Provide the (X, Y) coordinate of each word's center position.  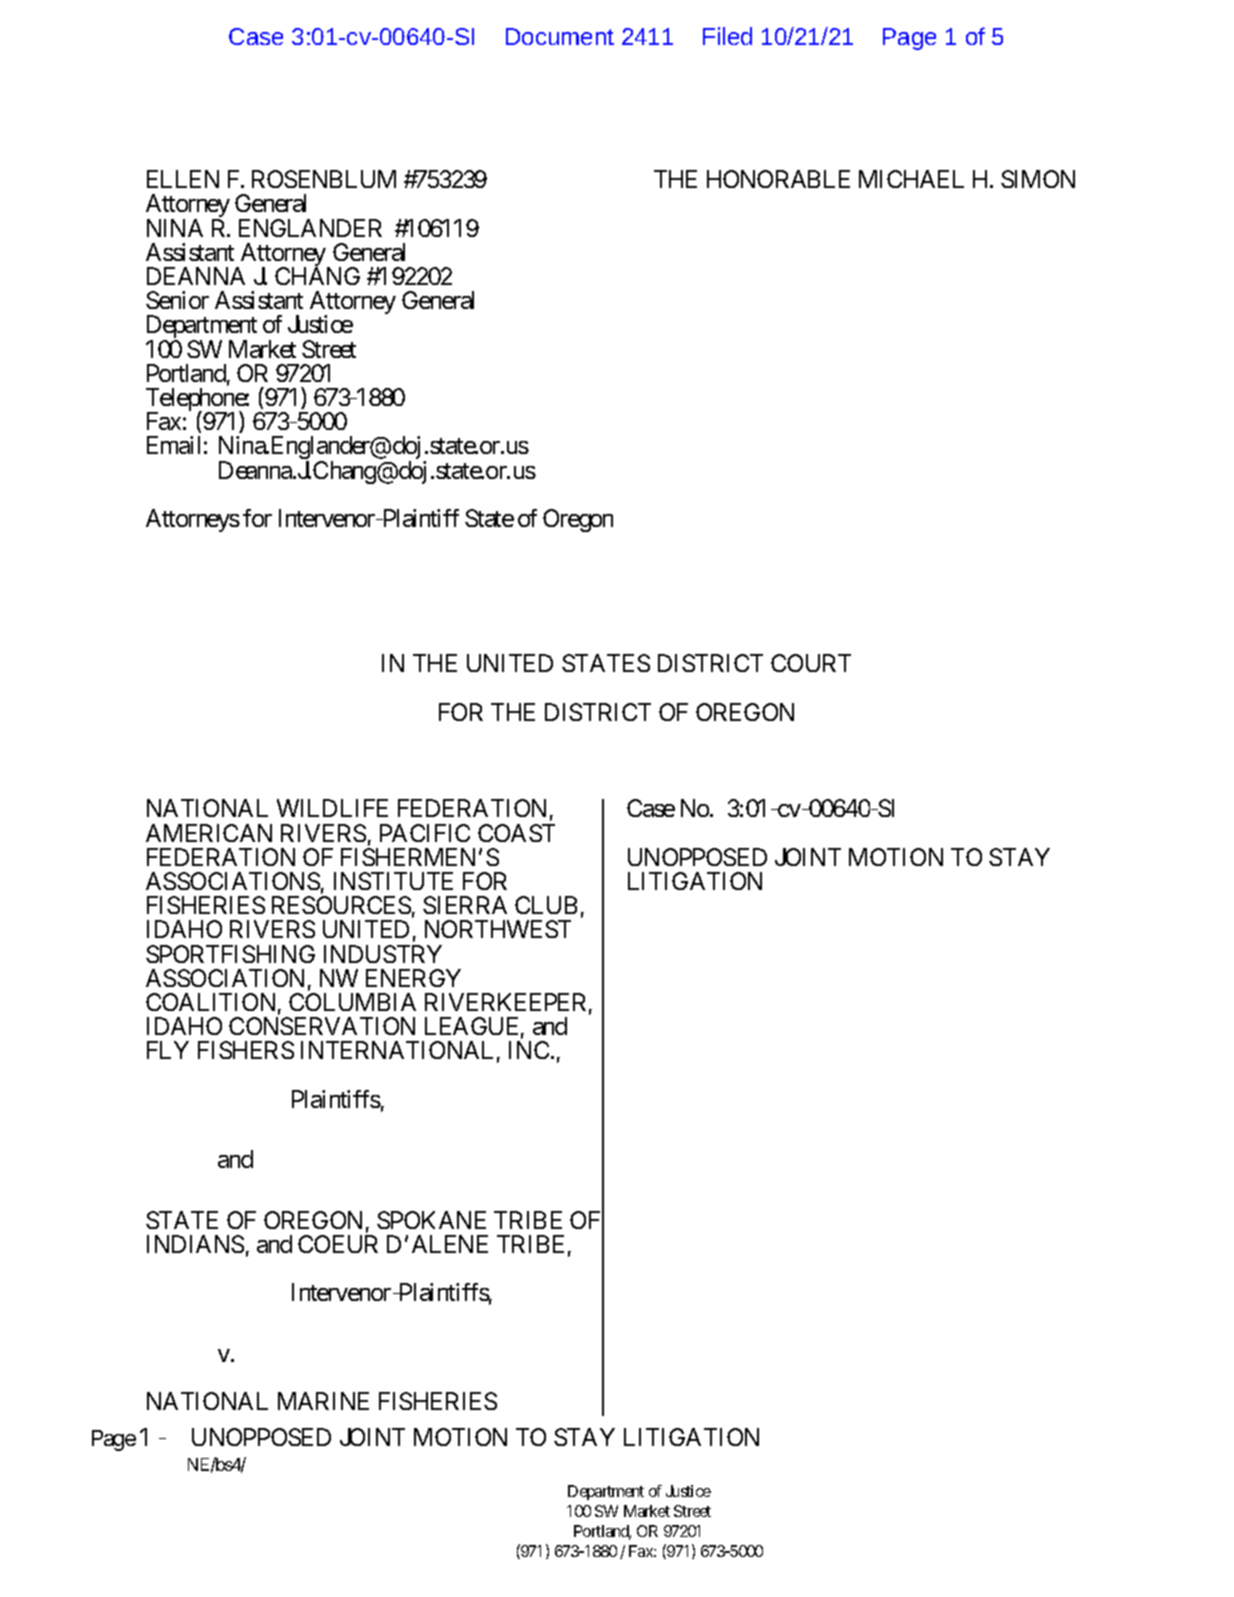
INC (529, 1050)
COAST (516, 833)
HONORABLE (778, 179)
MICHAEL (911, 179)
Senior (177, 300)
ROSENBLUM (324, 179)
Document (560, 36)
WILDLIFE (332, 808)
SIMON (1038, 179)
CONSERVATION (322, 1026)
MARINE (323, 1401)
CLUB (546, 905)
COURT (811, 663)
